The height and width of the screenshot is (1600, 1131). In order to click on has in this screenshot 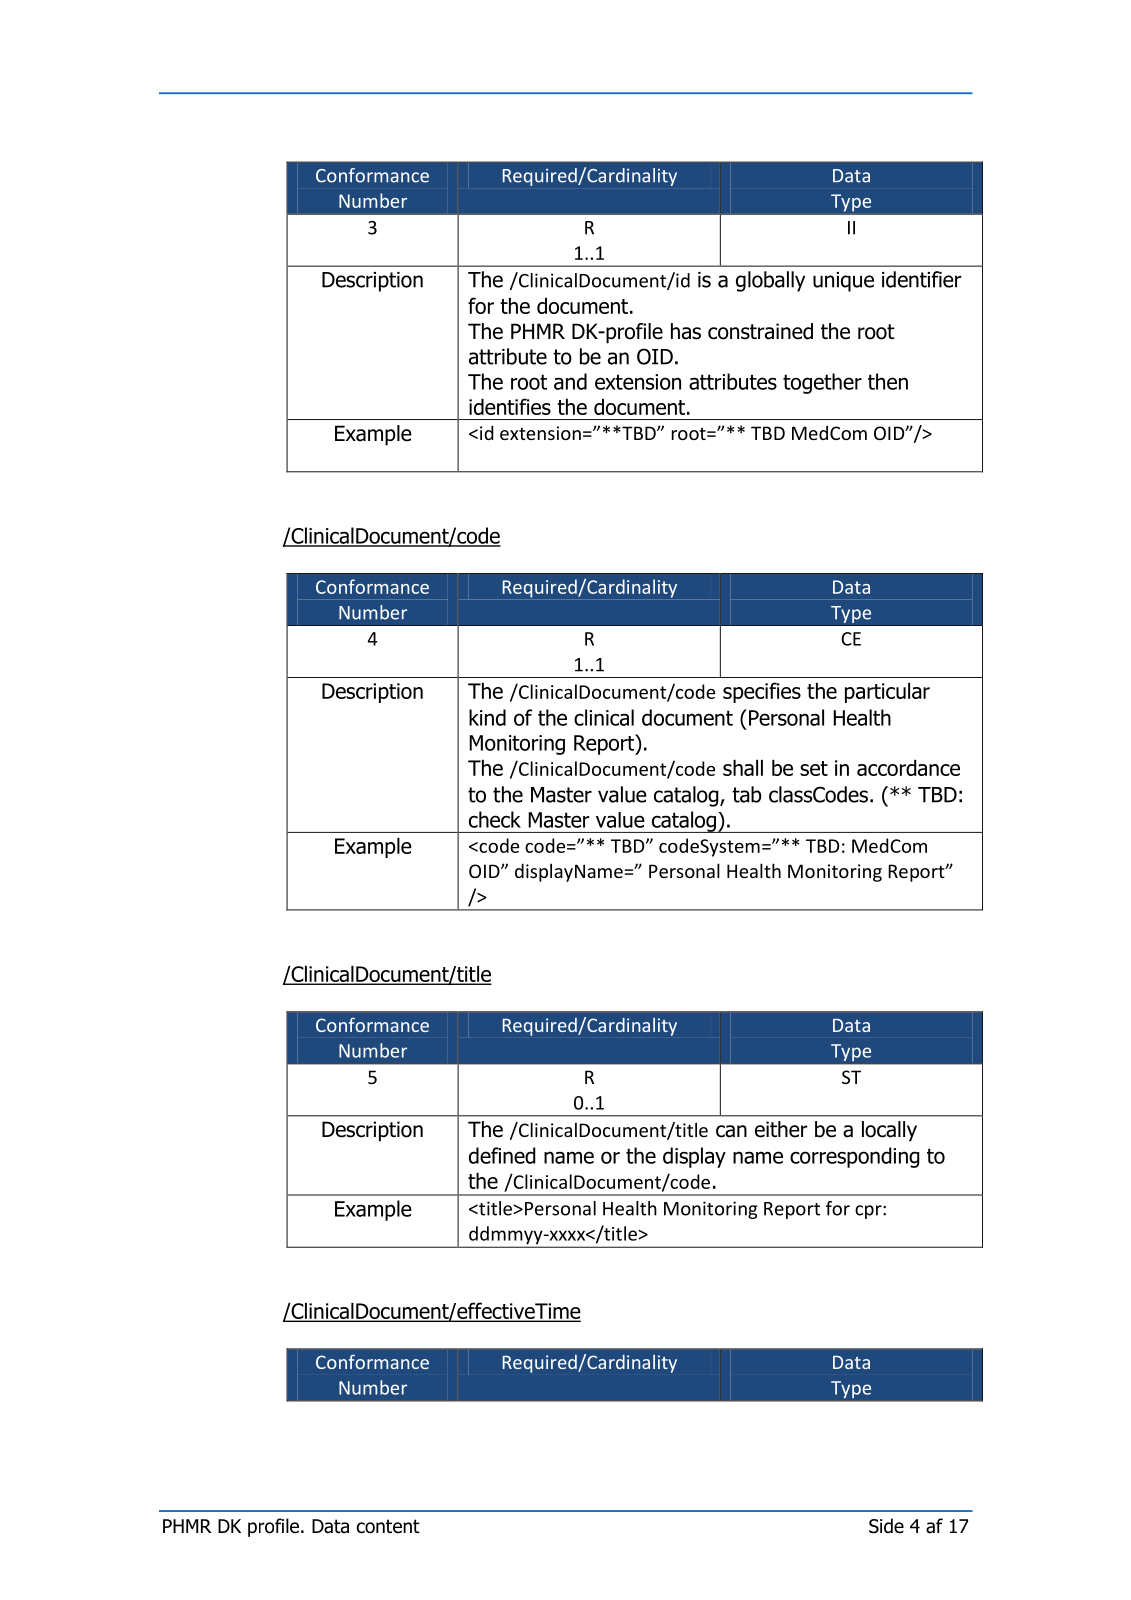, I will do `click(686, 331)`.
